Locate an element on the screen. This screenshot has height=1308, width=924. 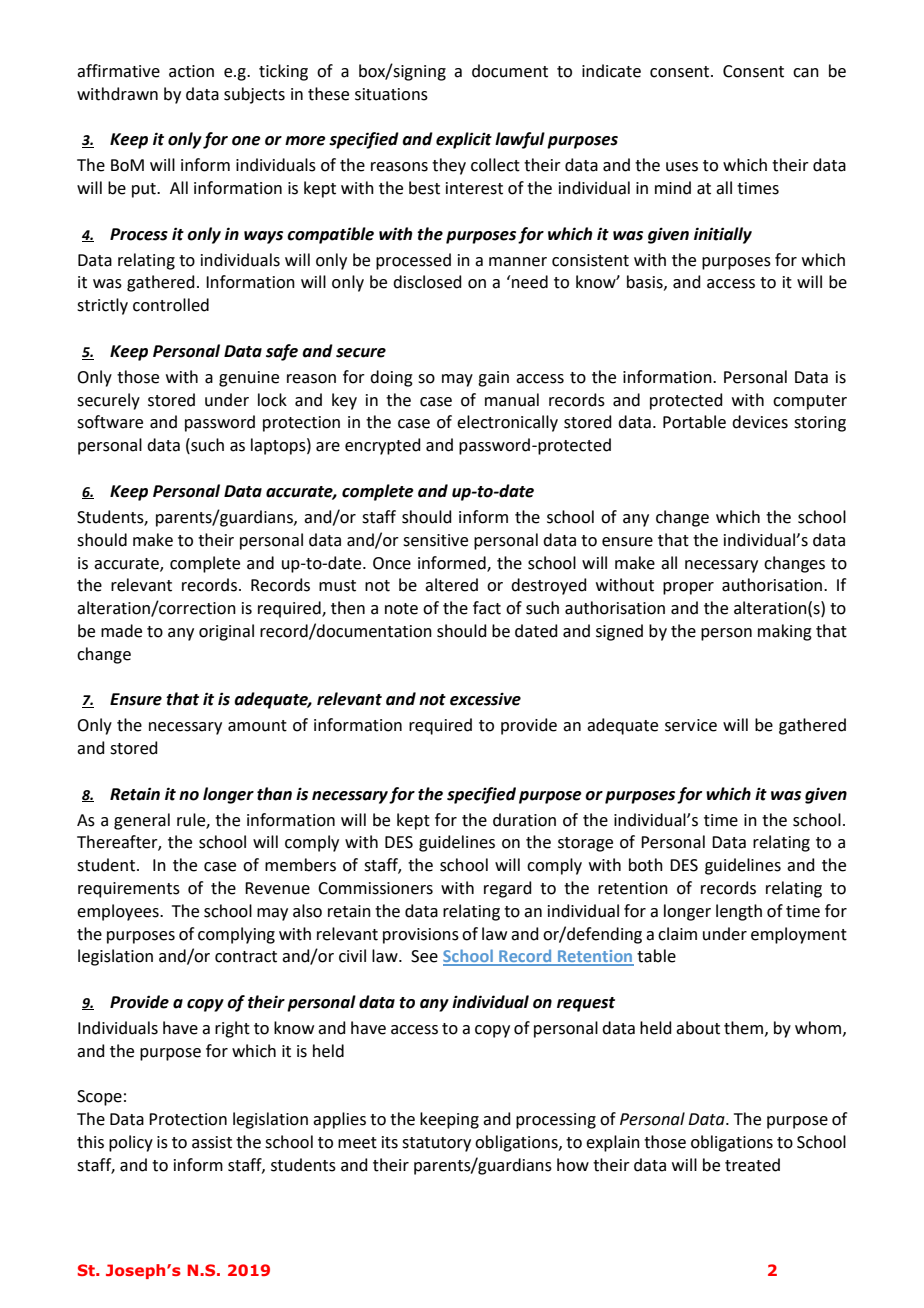
action is located at coordinates (191, 71).
